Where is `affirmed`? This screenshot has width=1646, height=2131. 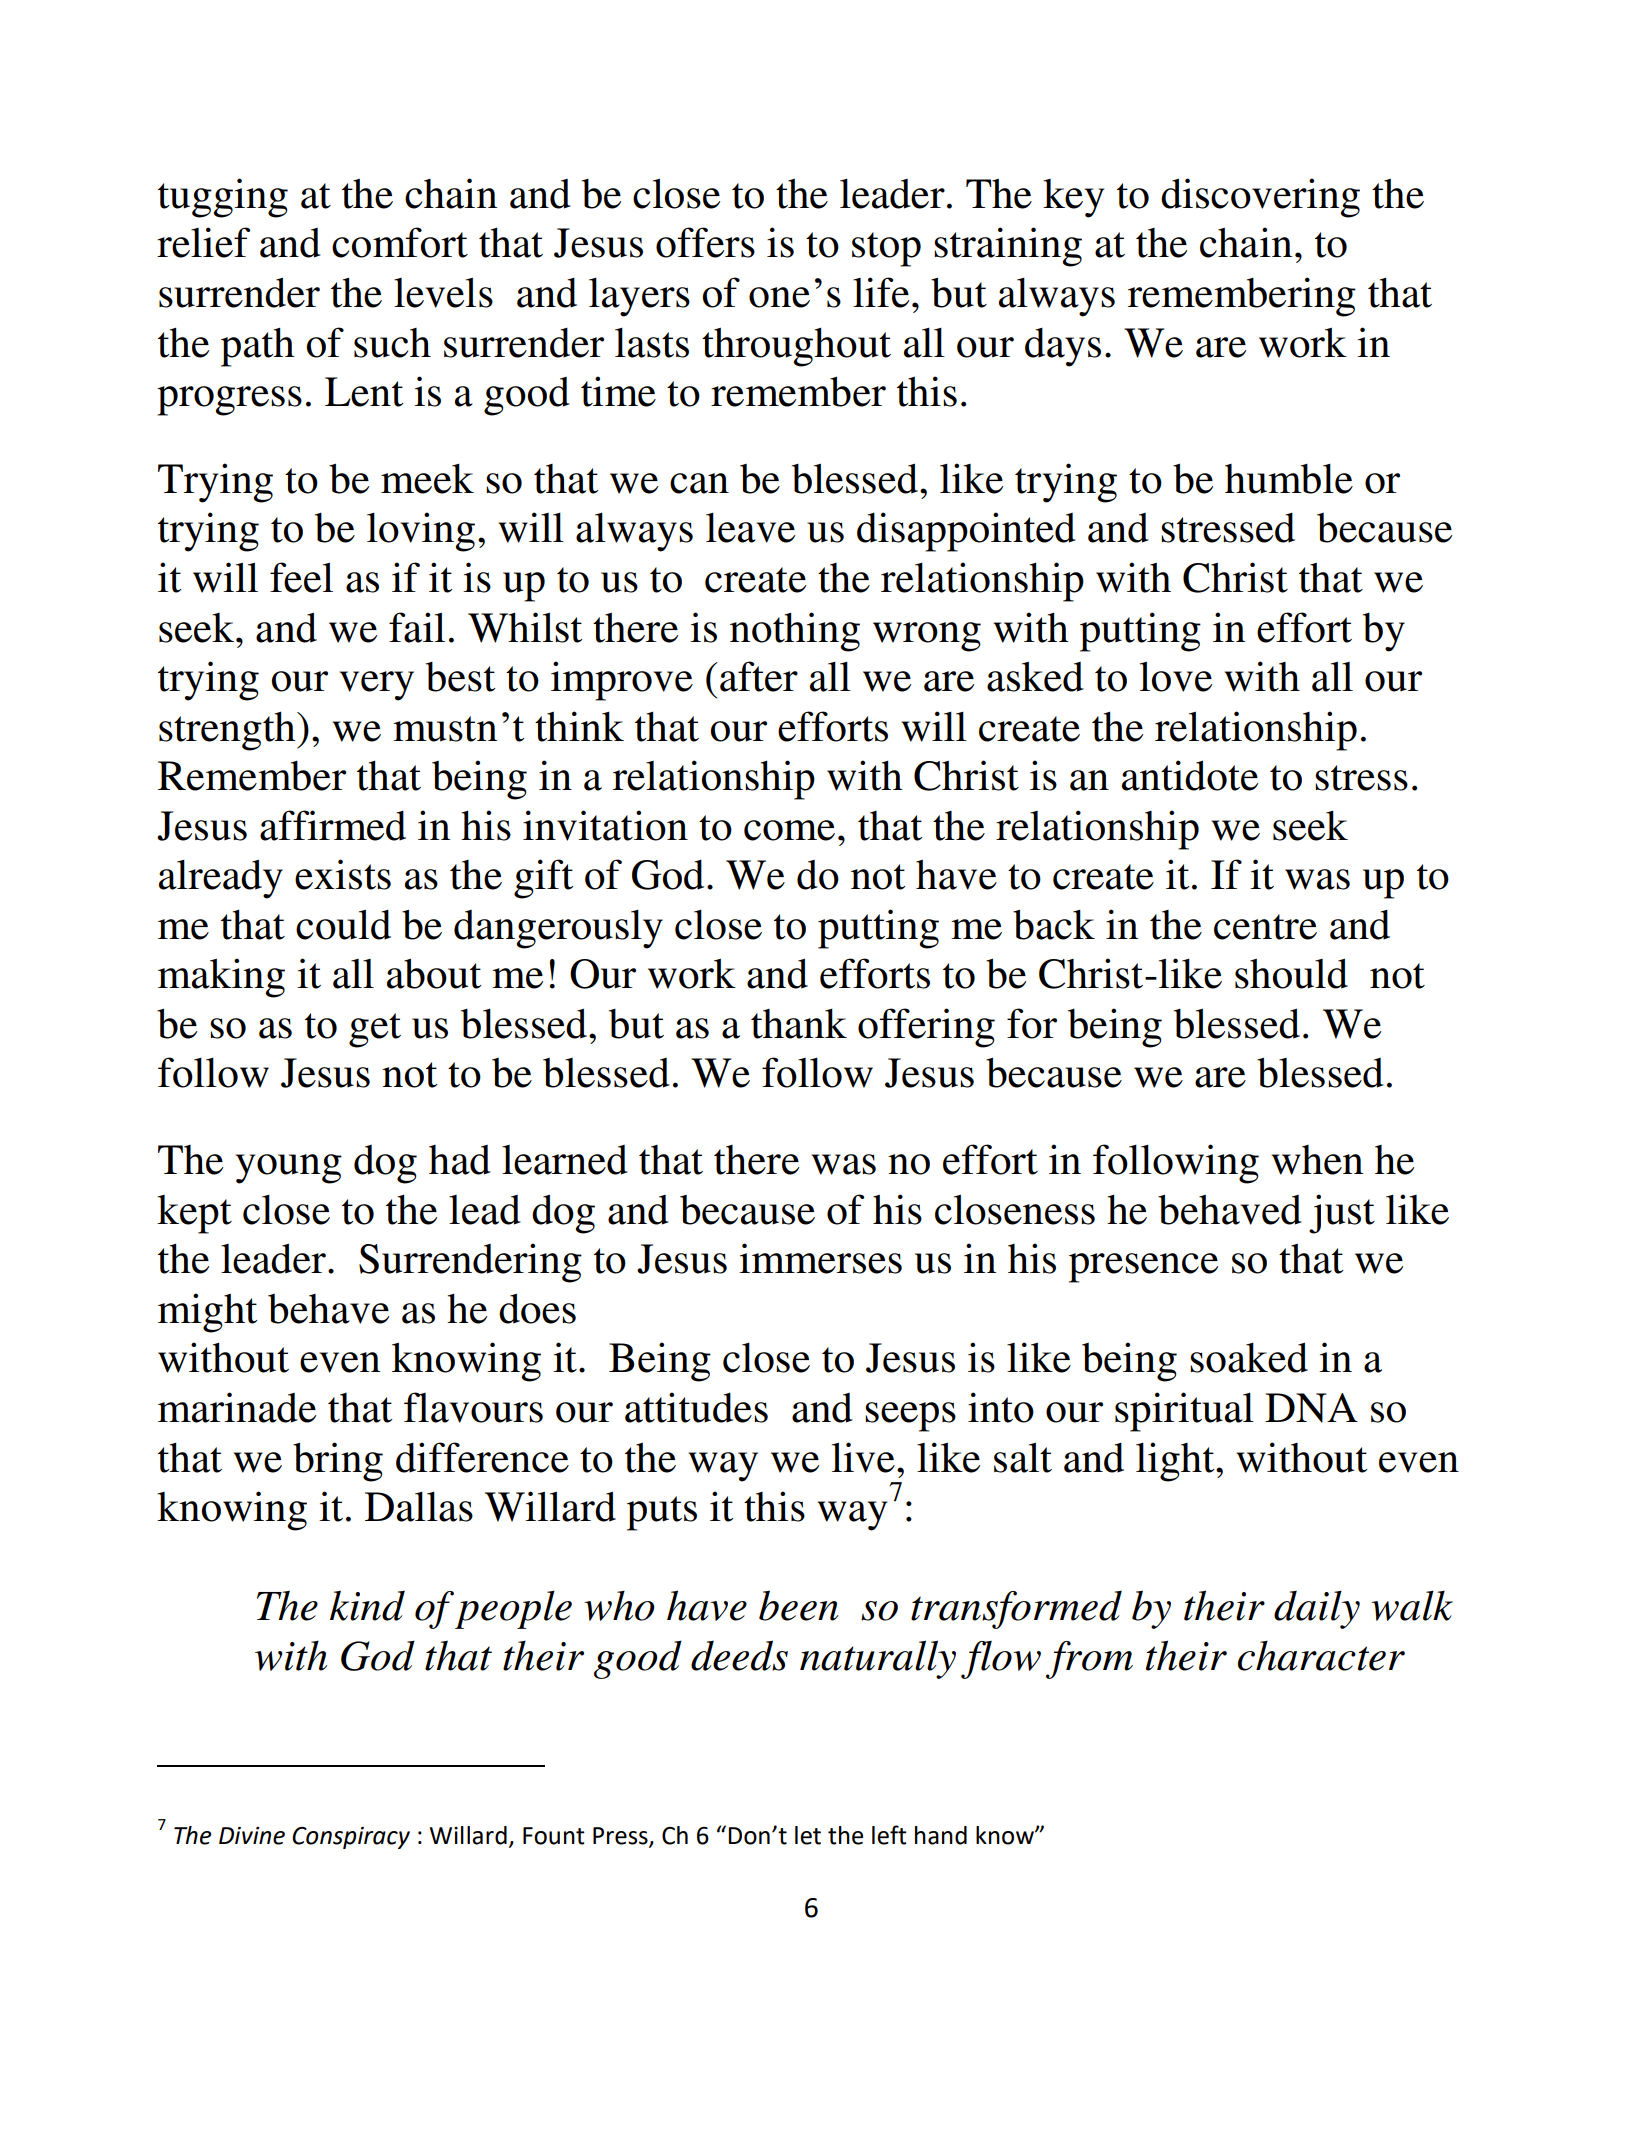
affirmed is located at coordinates (333, 825).
